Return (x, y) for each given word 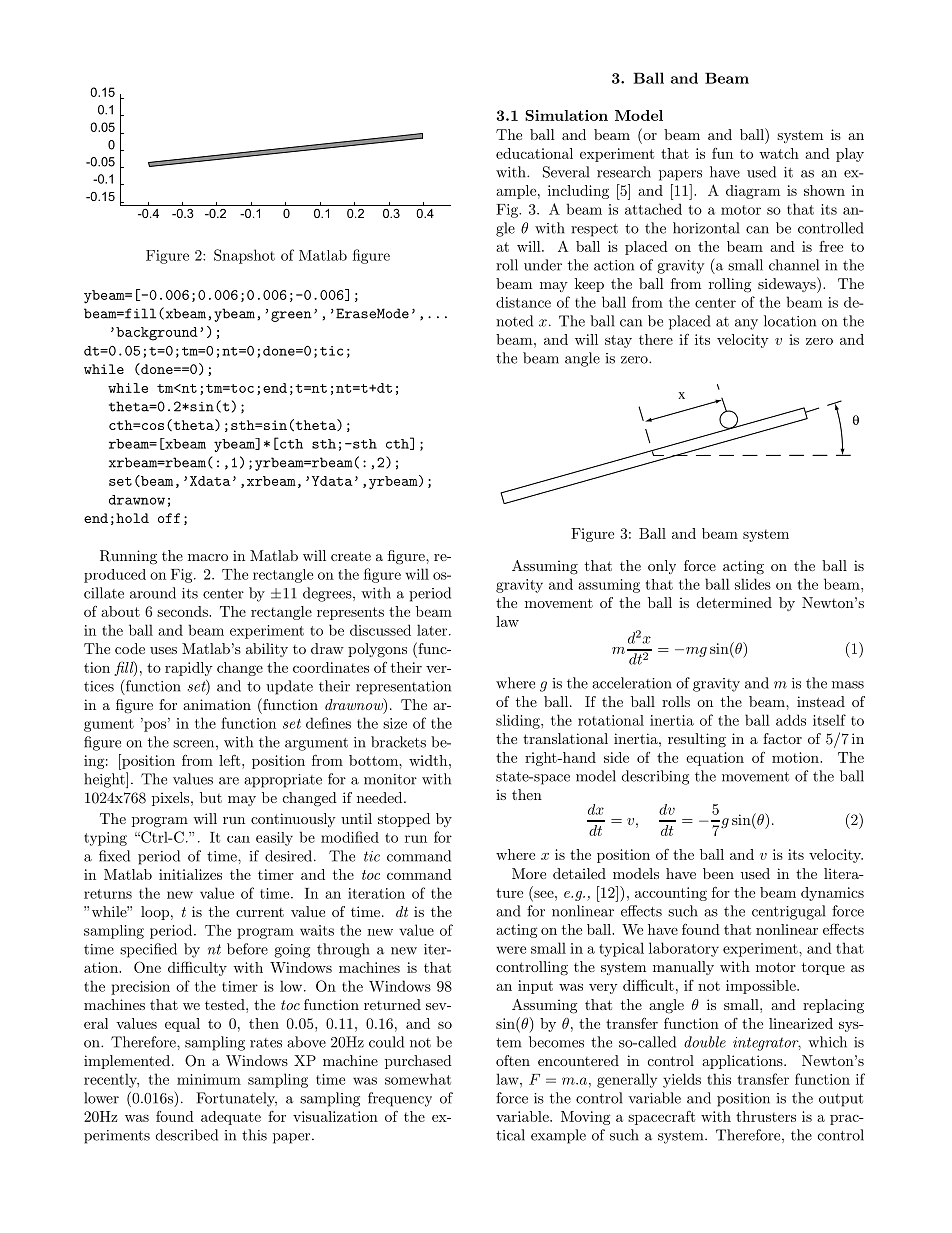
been (718, 873)
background (157, 334)
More (529, 873)
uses (163, 650)
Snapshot (244, 256)
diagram (753, 192)
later (433, 630)
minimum (209, 1079)
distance (523, 302)
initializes (190, 874)
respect (594, 230)
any (746, 324)
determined (734, 602)
